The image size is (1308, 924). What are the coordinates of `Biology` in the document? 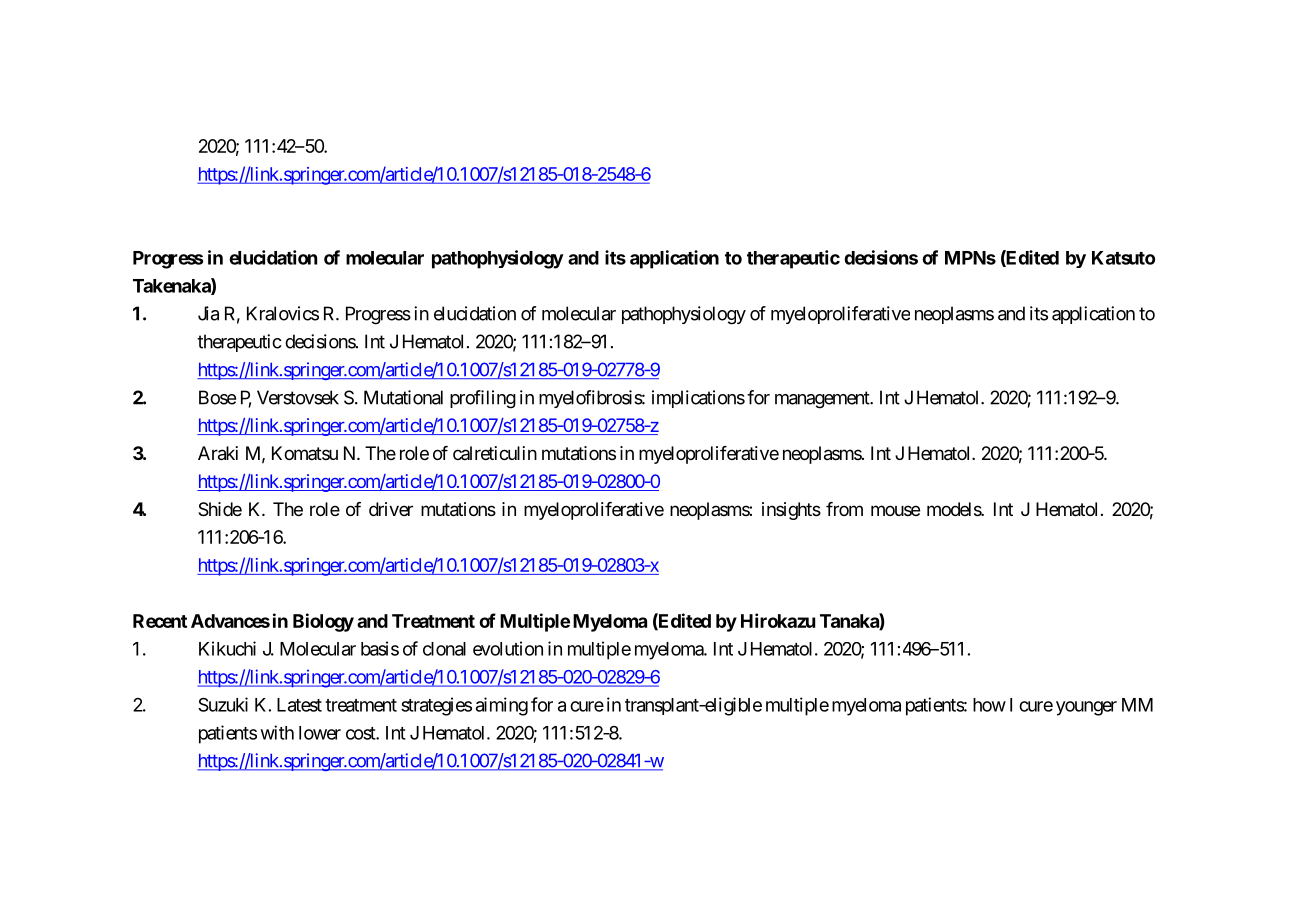 It's located at (323, 622).
